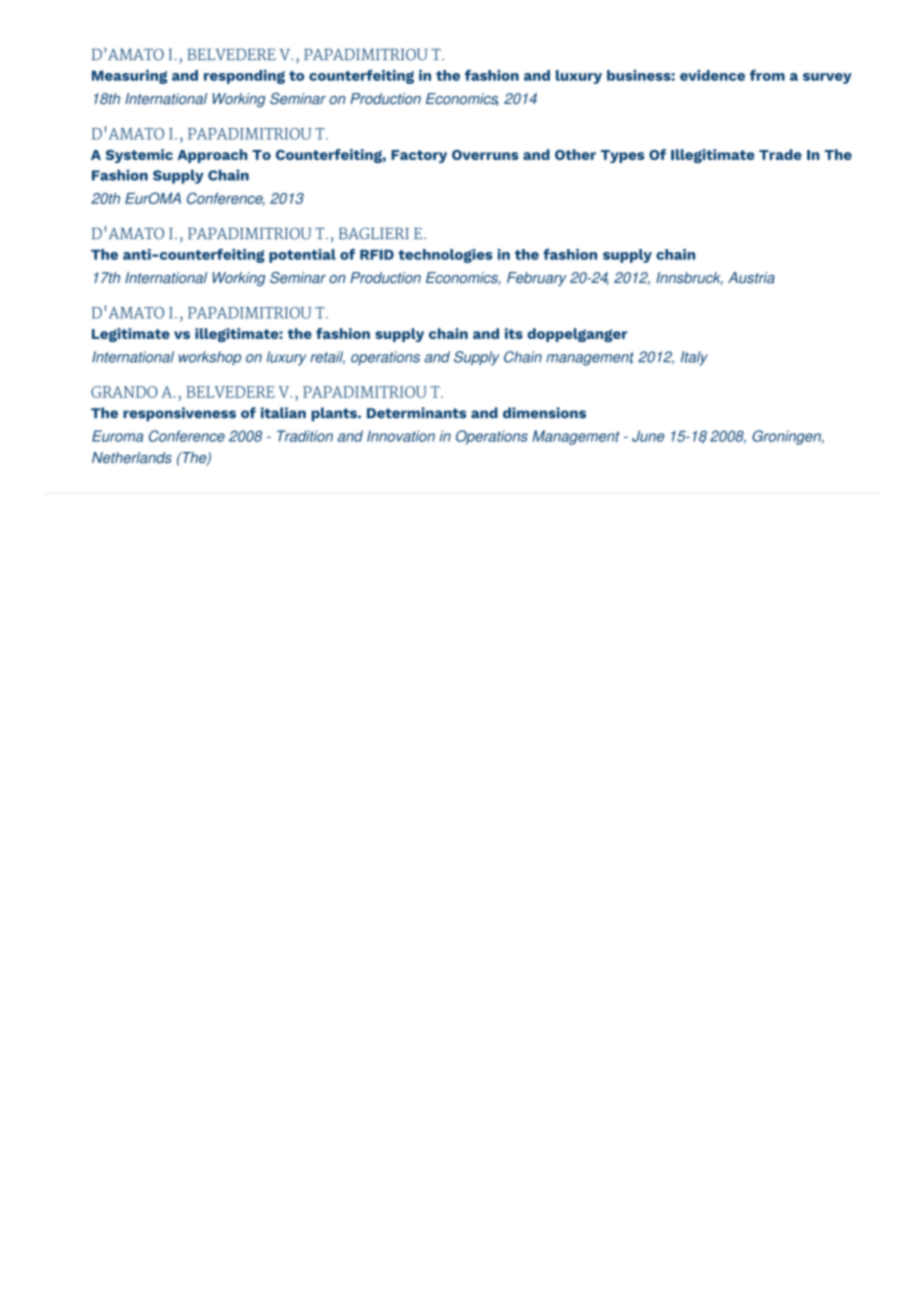 Image resolution: width=924 pixels, height=1308 pixels. I want to click on Innovation, so click(401, 436).
